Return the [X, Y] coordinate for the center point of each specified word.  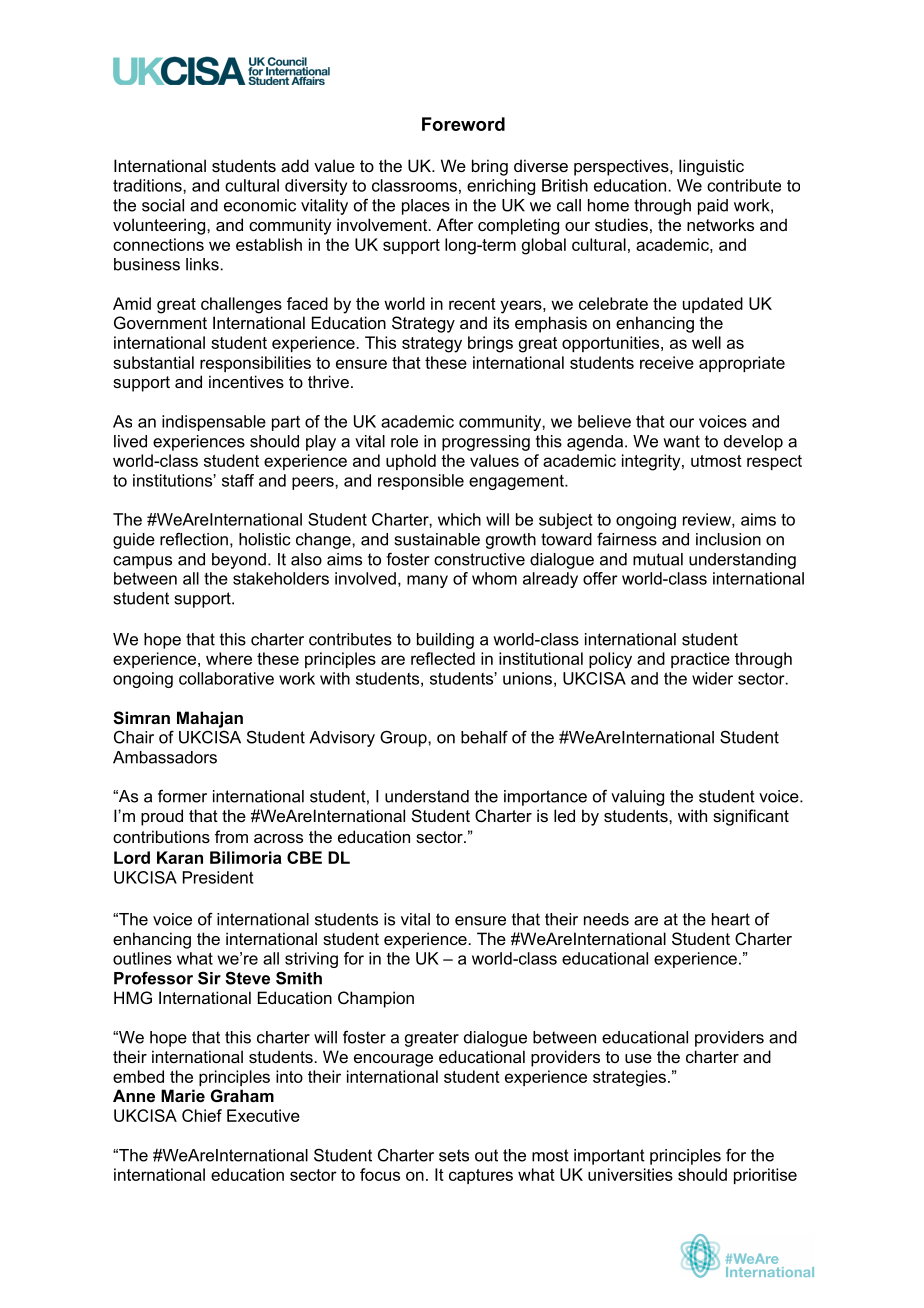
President [218, 877]
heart [731, 919]
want [681, 441]
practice [700, 660]
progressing [486, 443]
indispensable [214, 423]
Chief [202, 1115]
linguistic [711, 167]
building [445, 641]
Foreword [463, 124]
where [229, 658]
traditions [148, 185]
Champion [376, 999]
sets [454, 1155]
